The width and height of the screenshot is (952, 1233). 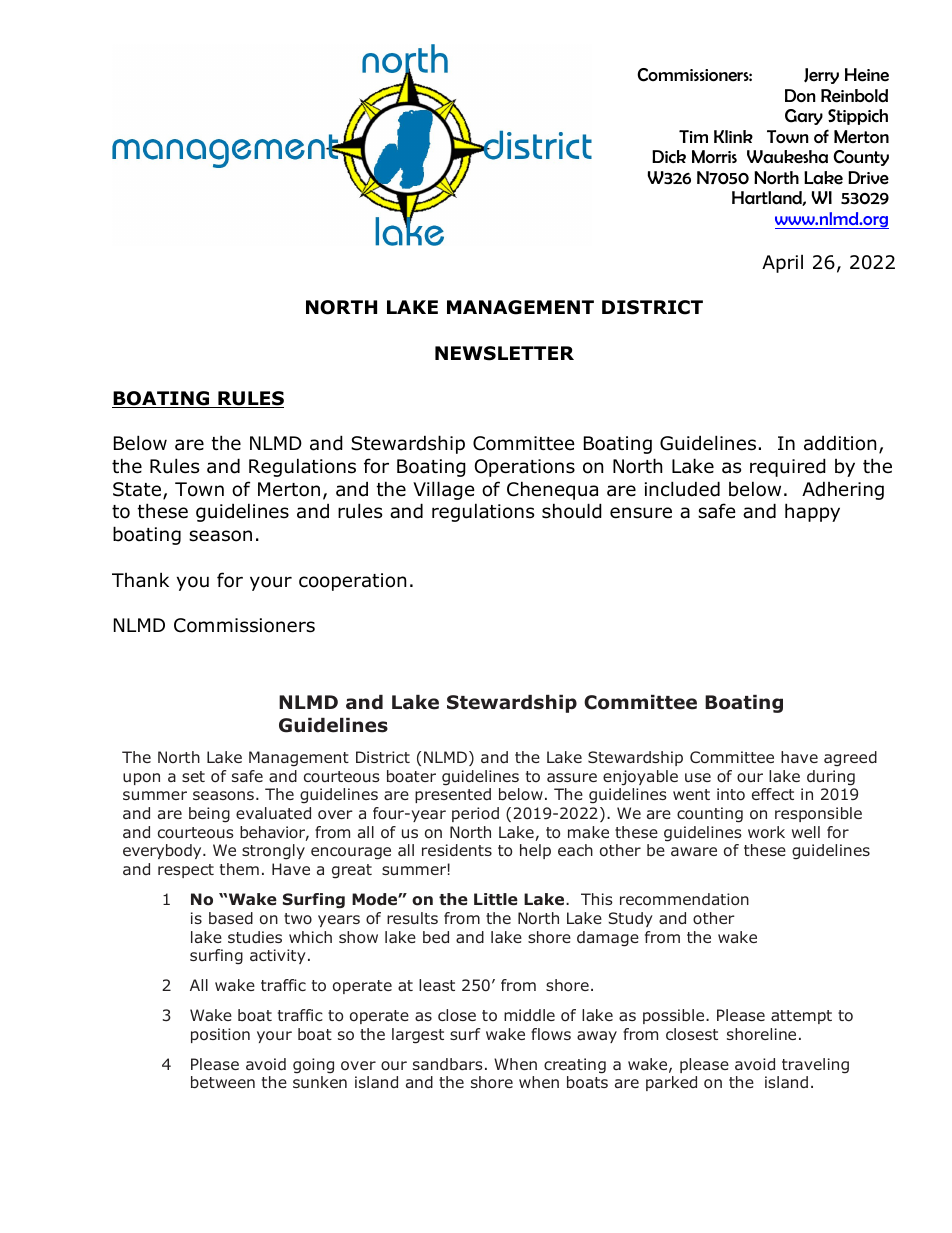 What do you see at coordinates (572, 777) in the screenshot?
I see `assure` at bounding box center [572, 777].
